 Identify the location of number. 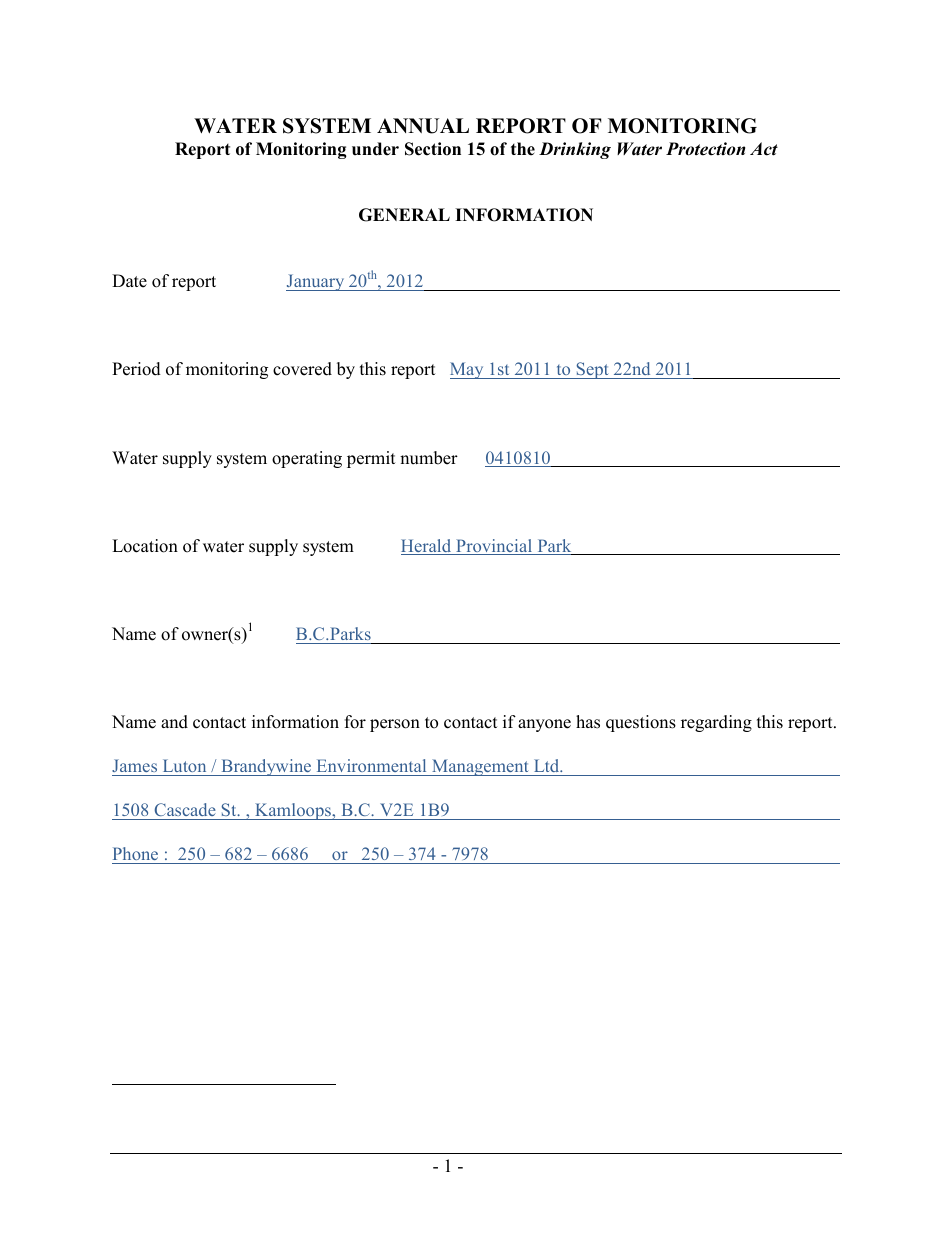
(429, 458).
